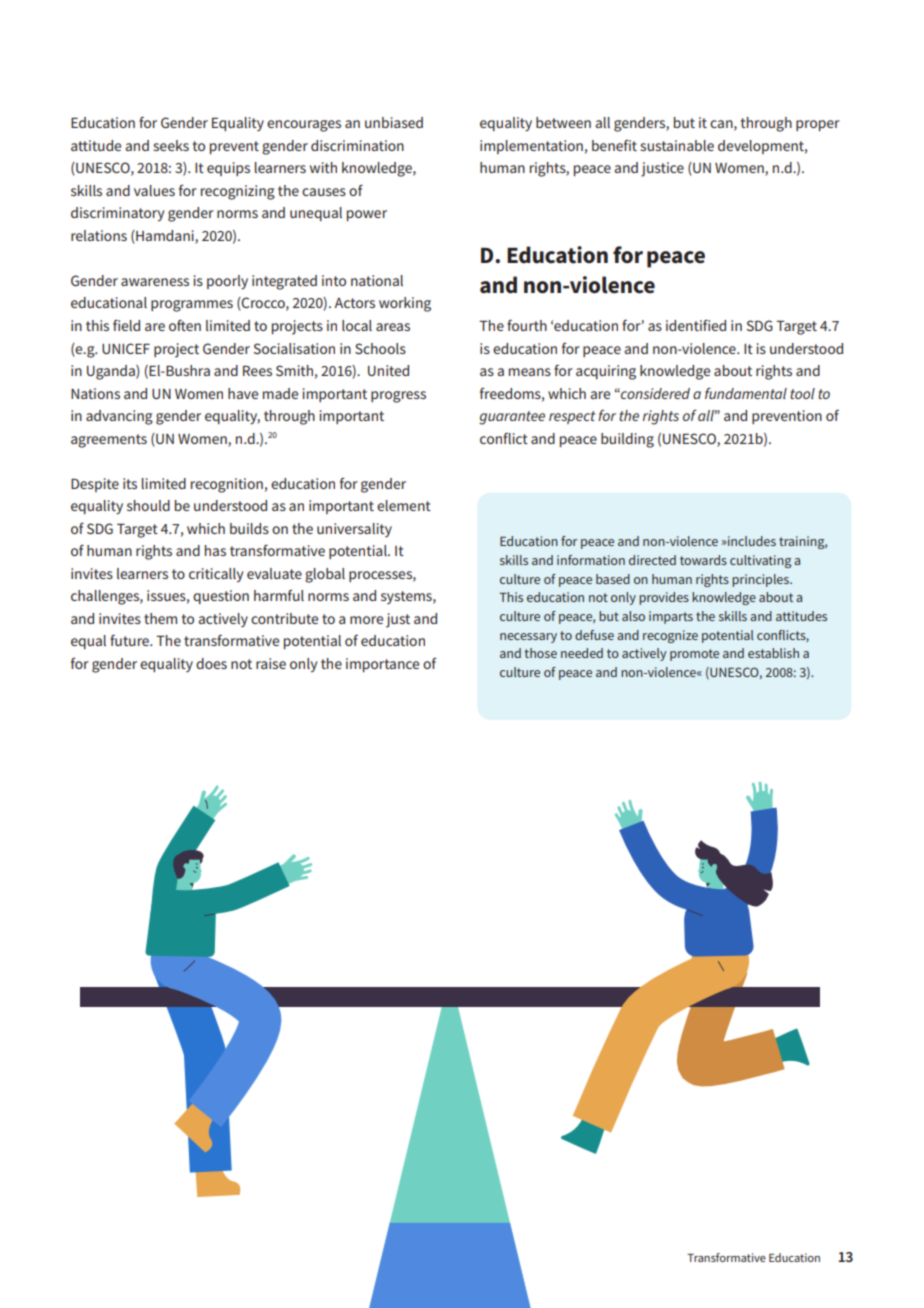  Describe the element at coordinates (211, 663) in the page. I see `does` at that location.
